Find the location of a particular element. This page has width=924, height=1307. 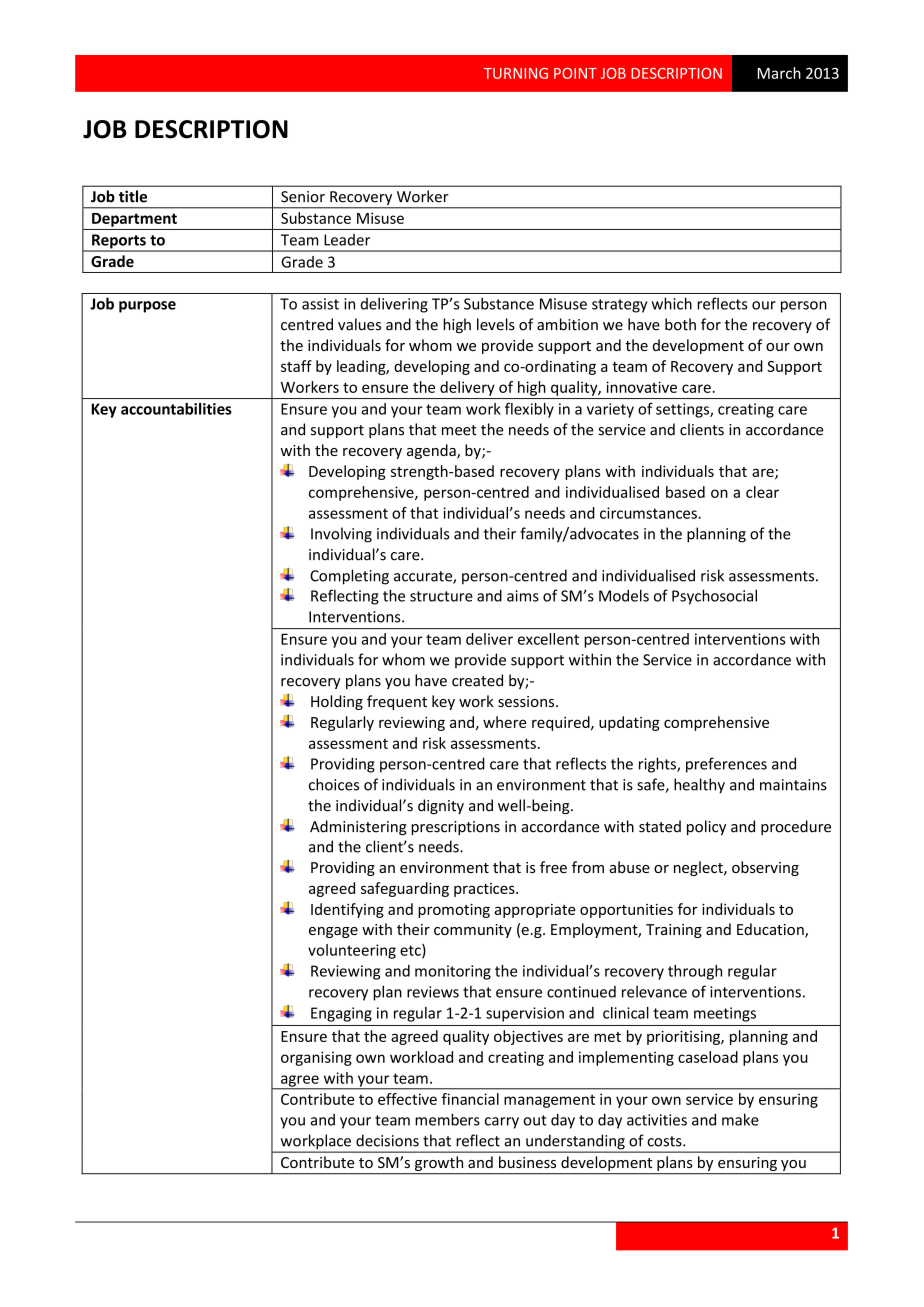

Psychosocial is located at coordinates (714, 597).
